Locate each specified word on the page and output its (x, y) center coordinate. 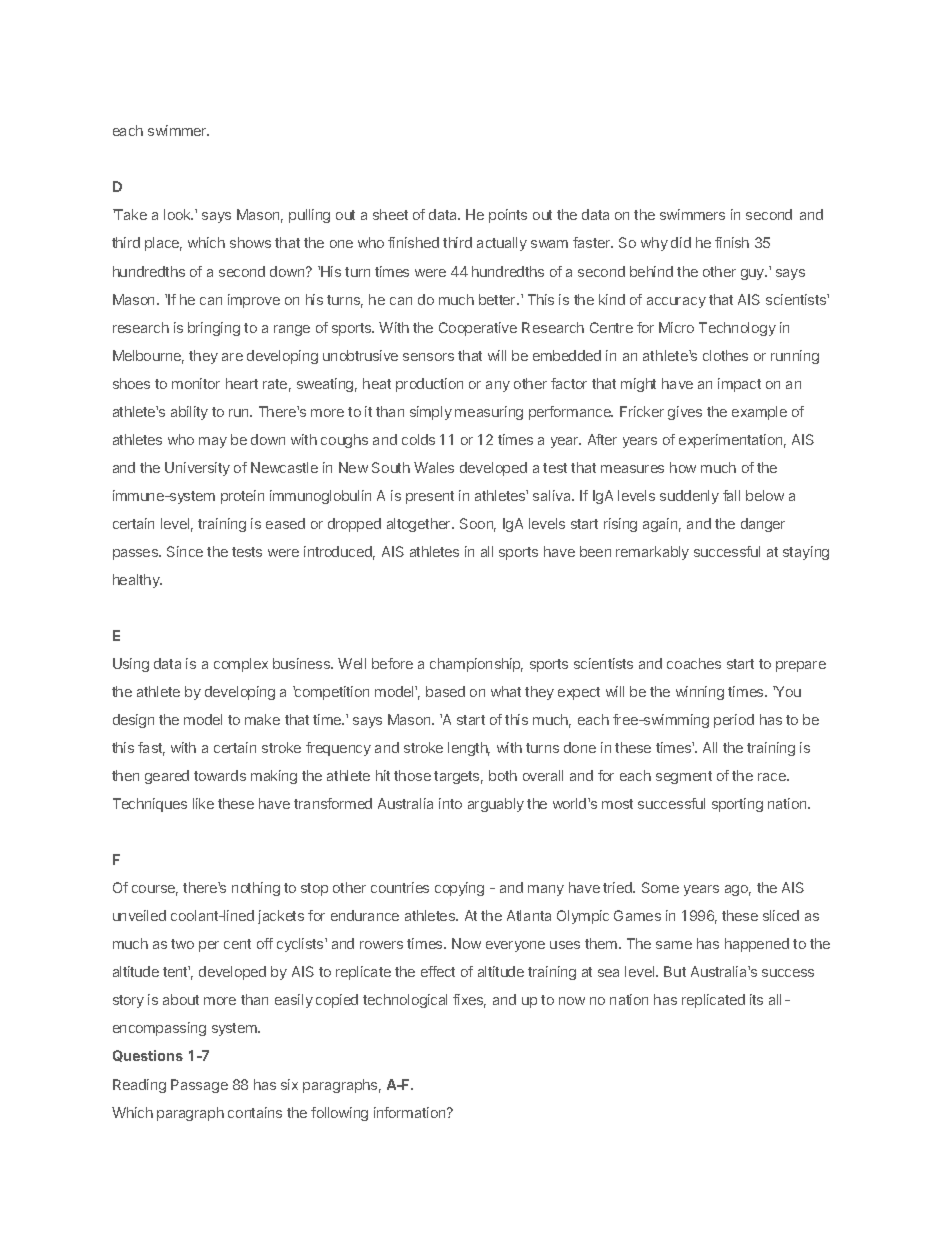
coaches (694, 663)
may (213, 442)
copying (459, 889)
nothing (256, 889)
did (681, 242)
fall (731, 495)
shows (250, 242)
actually (502, 244)
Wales (434, 467)
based (445, 691)
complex (241, 665)
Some (660, 887)
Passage (199, 1086)
